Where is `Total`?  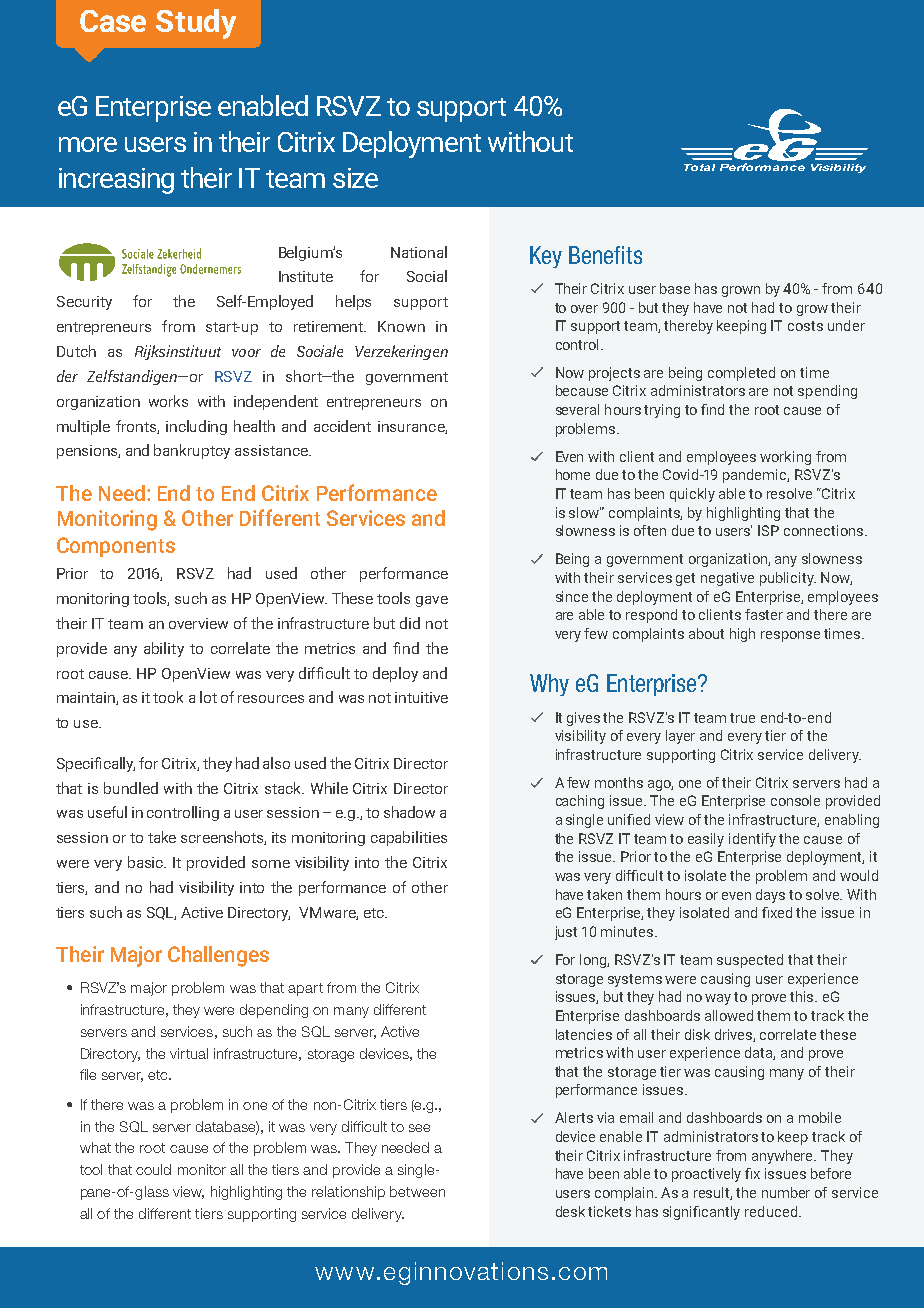 Total is located at coordinates (699, 167).
